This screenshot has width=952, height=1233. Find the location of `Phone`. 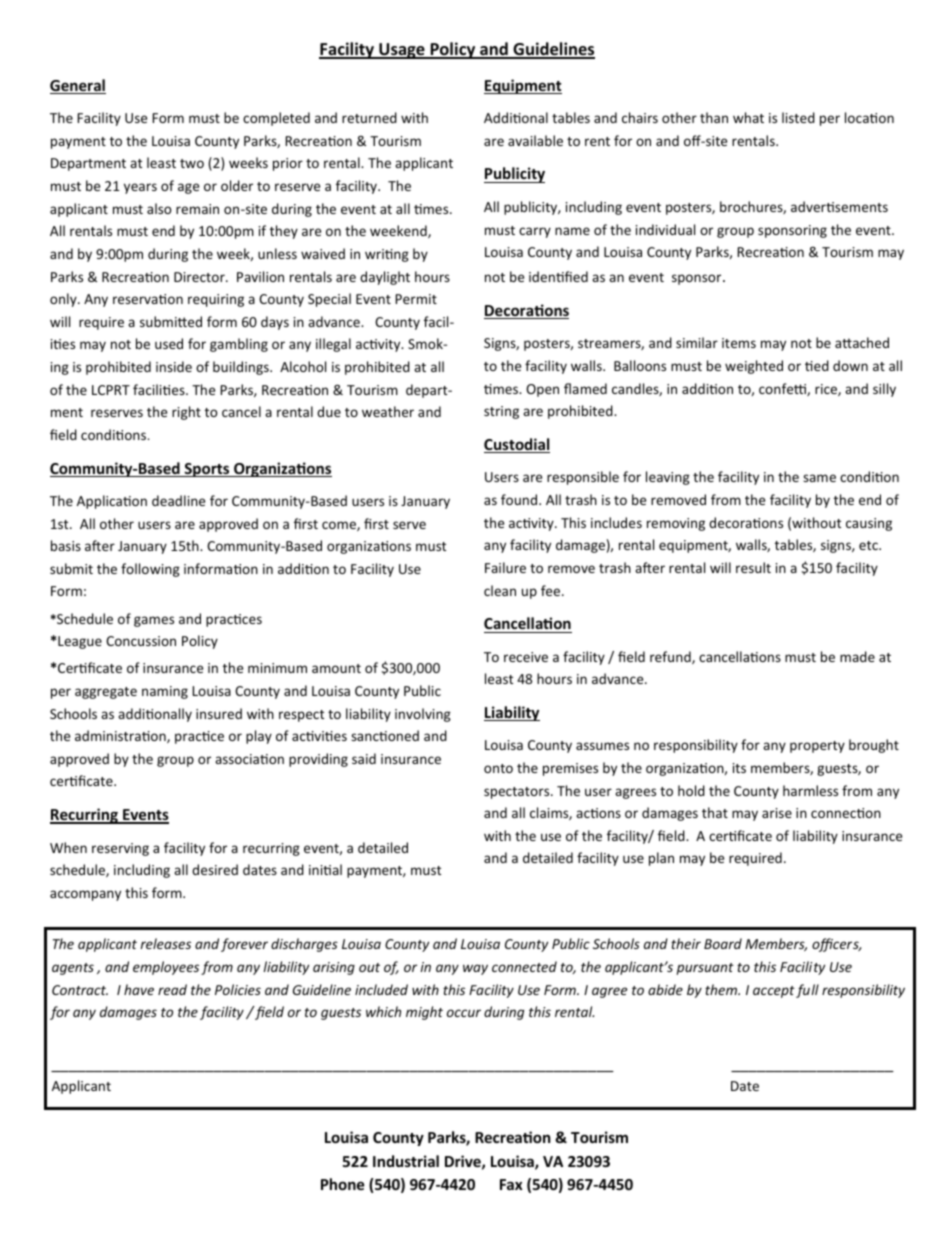

Phone is located at coordinates (343, 1184).
